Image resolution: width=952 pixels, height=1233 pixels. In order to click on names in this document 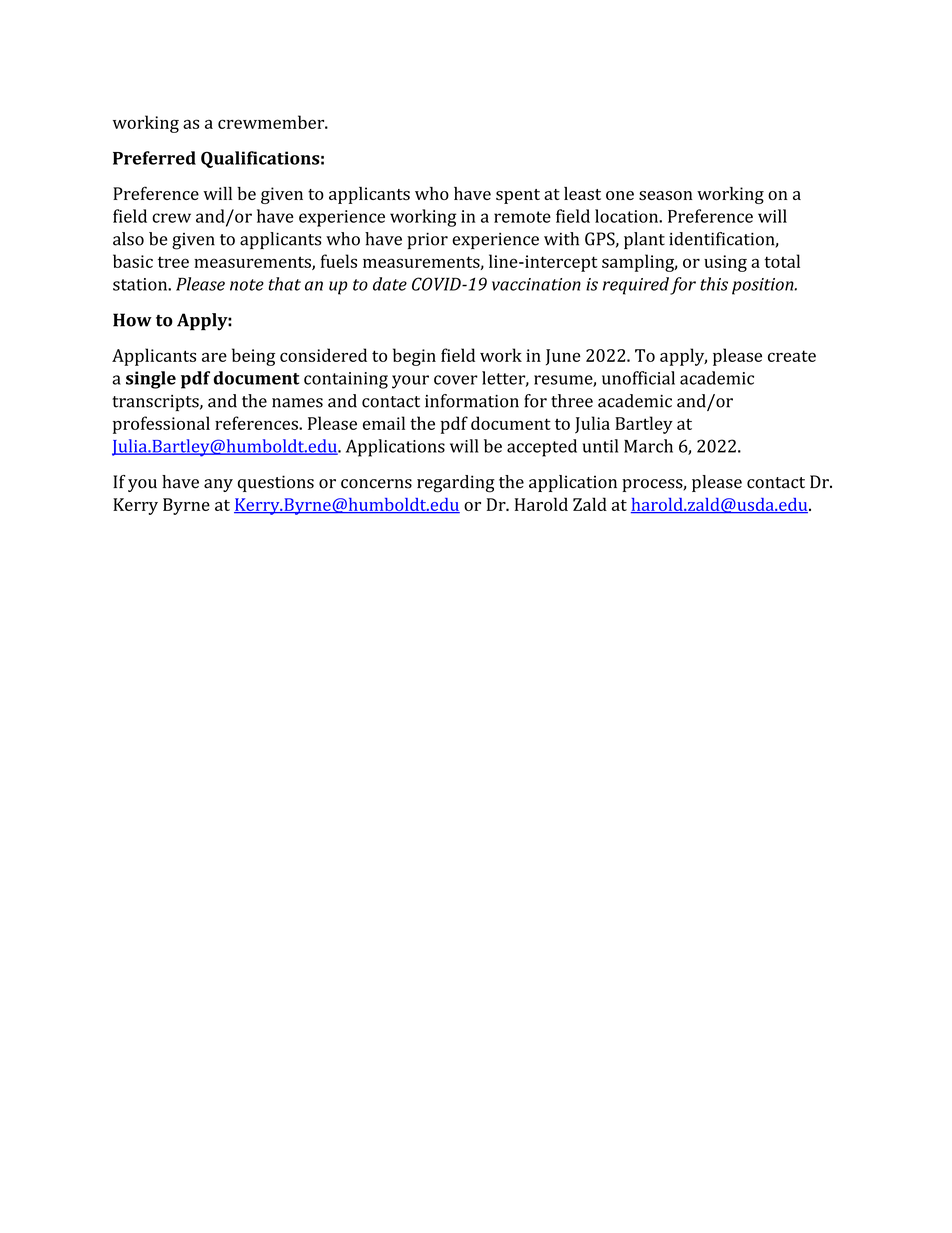, I will do `click(297, 403)`.
